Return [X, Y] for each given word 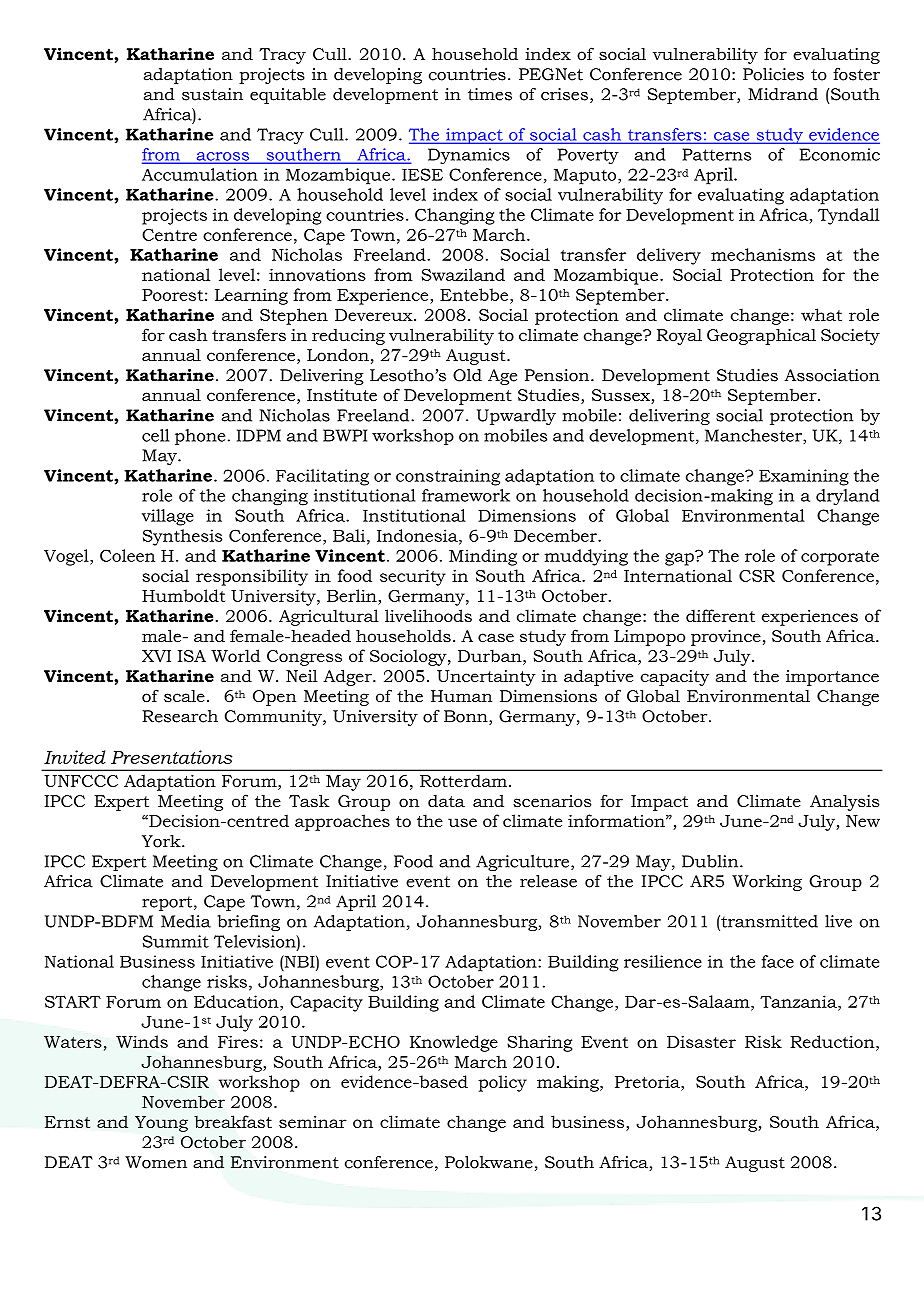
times [490, 94]
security [413, 577]
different [720, 615]
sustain [212, 94]
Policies [773, 74]
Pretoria [648, 1081]
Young [161, 1124]
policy [502, 1083]
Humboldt [183, 595]
